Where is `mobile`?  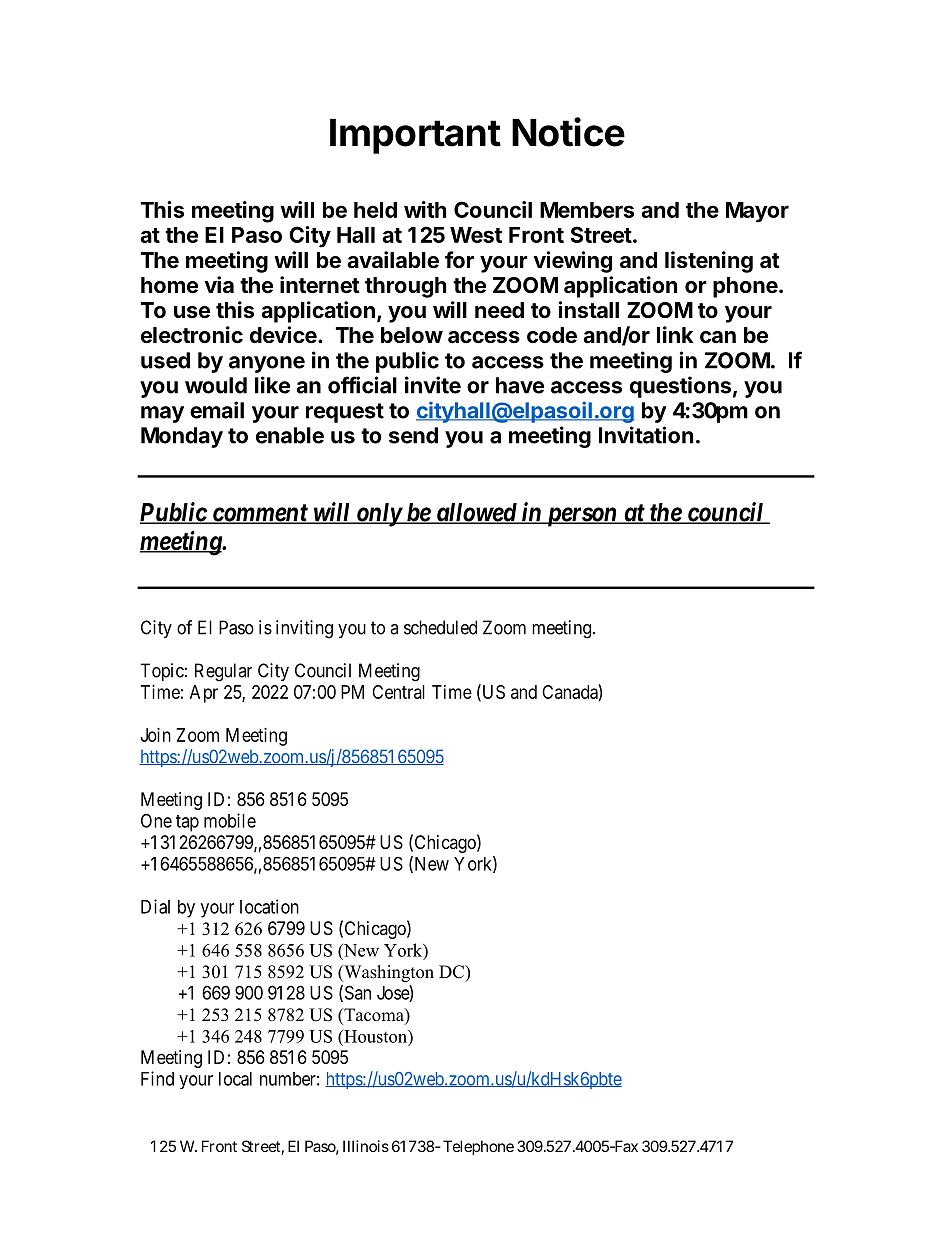
mobile is located at coordinates (230, 820).
